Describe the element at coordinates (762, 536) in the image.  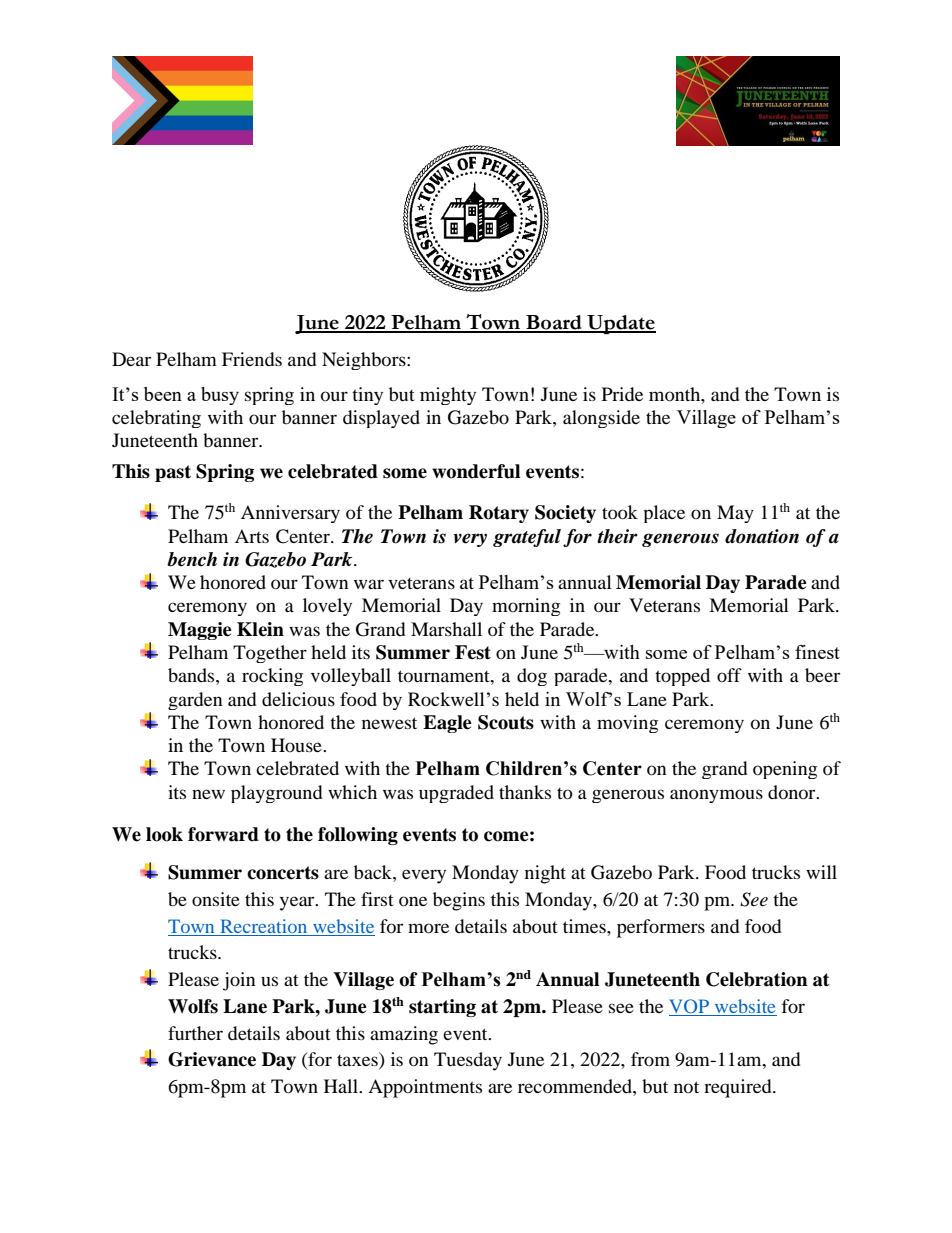
I see `donation` at that location.
